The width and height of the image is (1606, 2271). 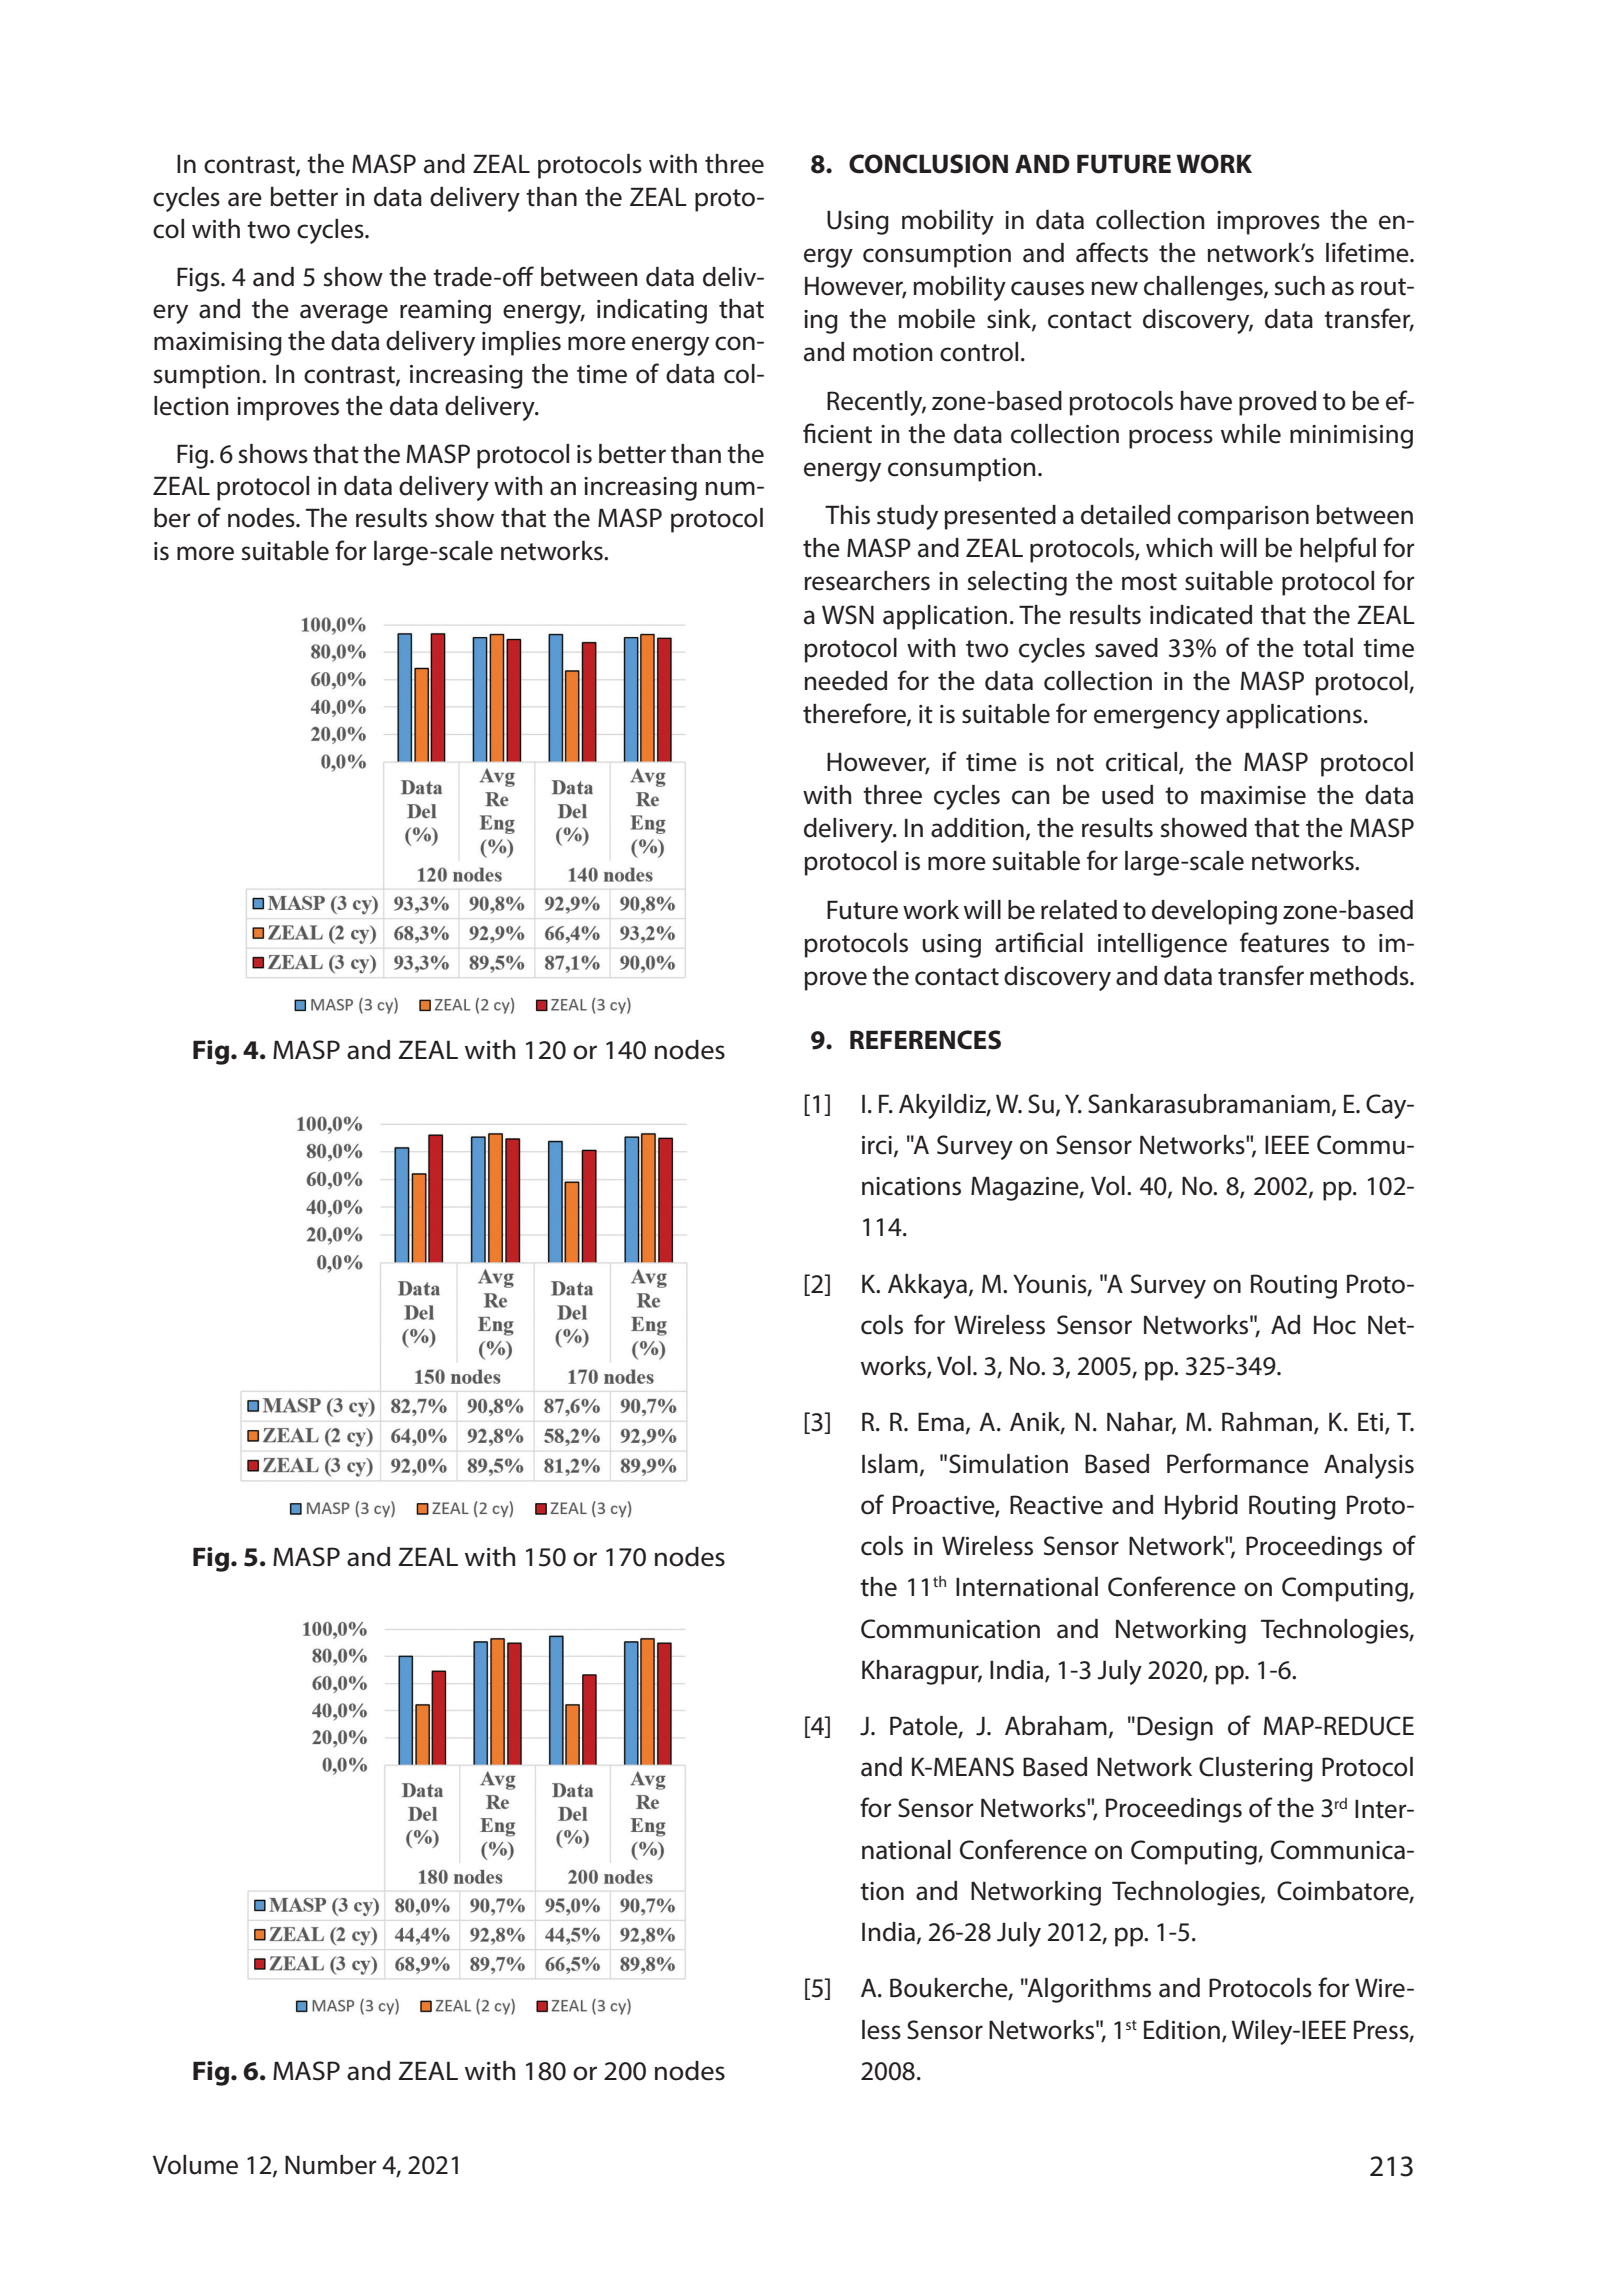 What do you see at coordinates (330, 2165) in the image?
I see `Number` at bounding box center [330, 2165].
